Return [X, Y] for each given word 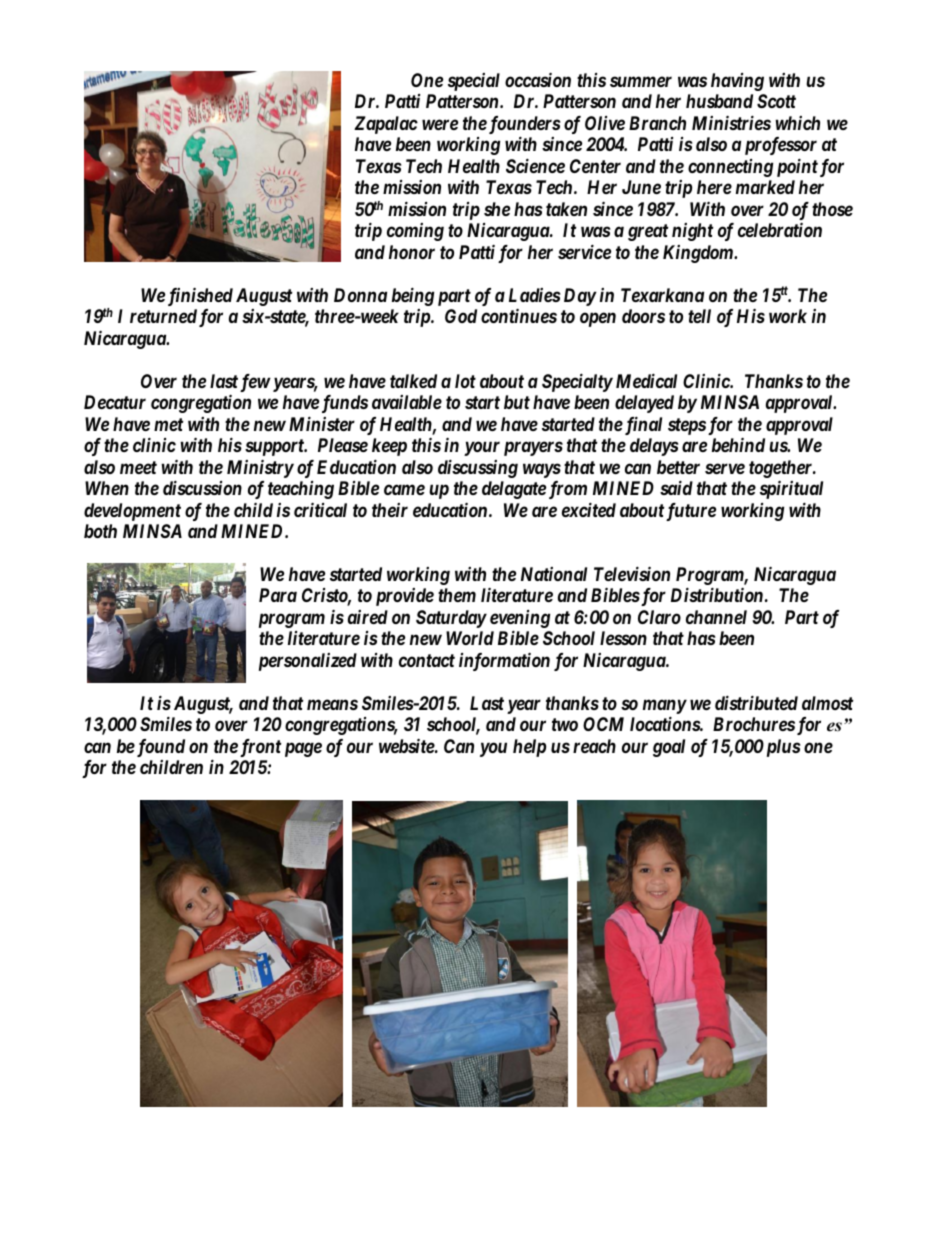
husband [719, 101]
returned [163, 316]
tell [699, 316]
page [303, 749]
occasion [538, 79]
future [691, 512]
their [390, 510]
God [461, 316]
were [440, 124]
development [132, 512]
